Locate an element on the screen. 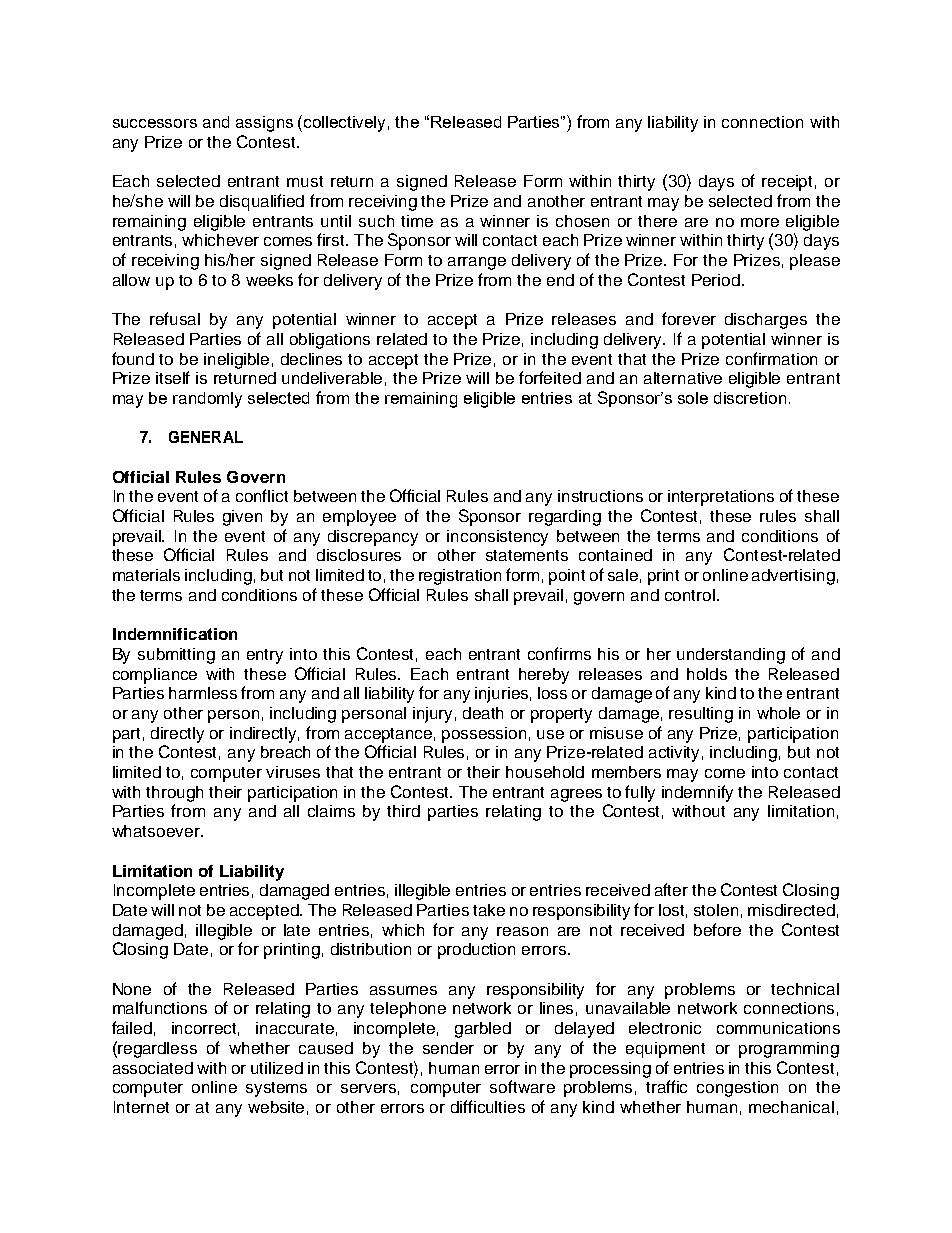  whatsoever is located at coordinates (157, 831).
